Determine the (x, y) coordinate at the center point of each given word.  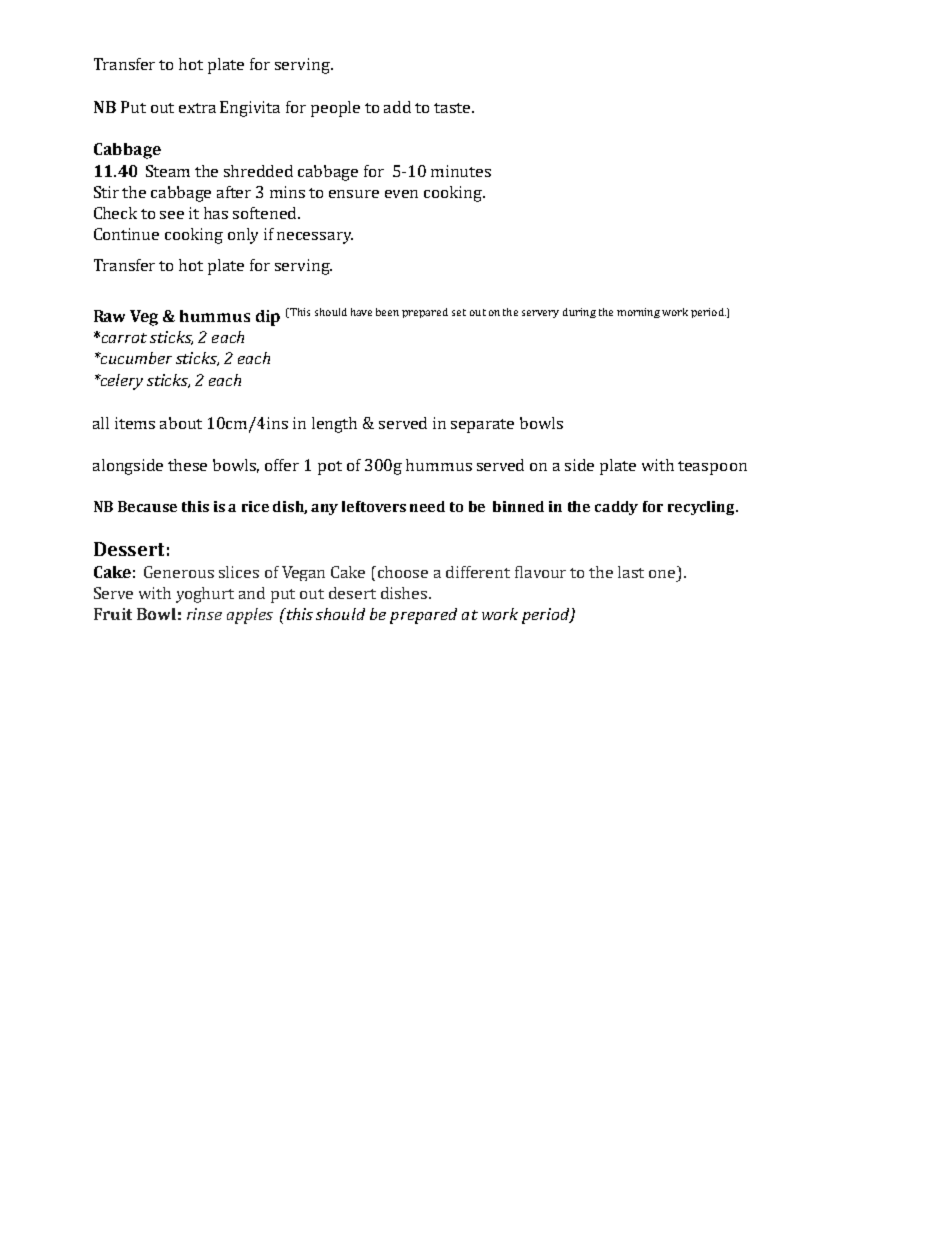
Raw (109, 316)
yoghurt (205, 595)
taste (453, 108)
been (387, 312)
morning (638, 313)
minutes (461, 171)
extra (197, 108)
